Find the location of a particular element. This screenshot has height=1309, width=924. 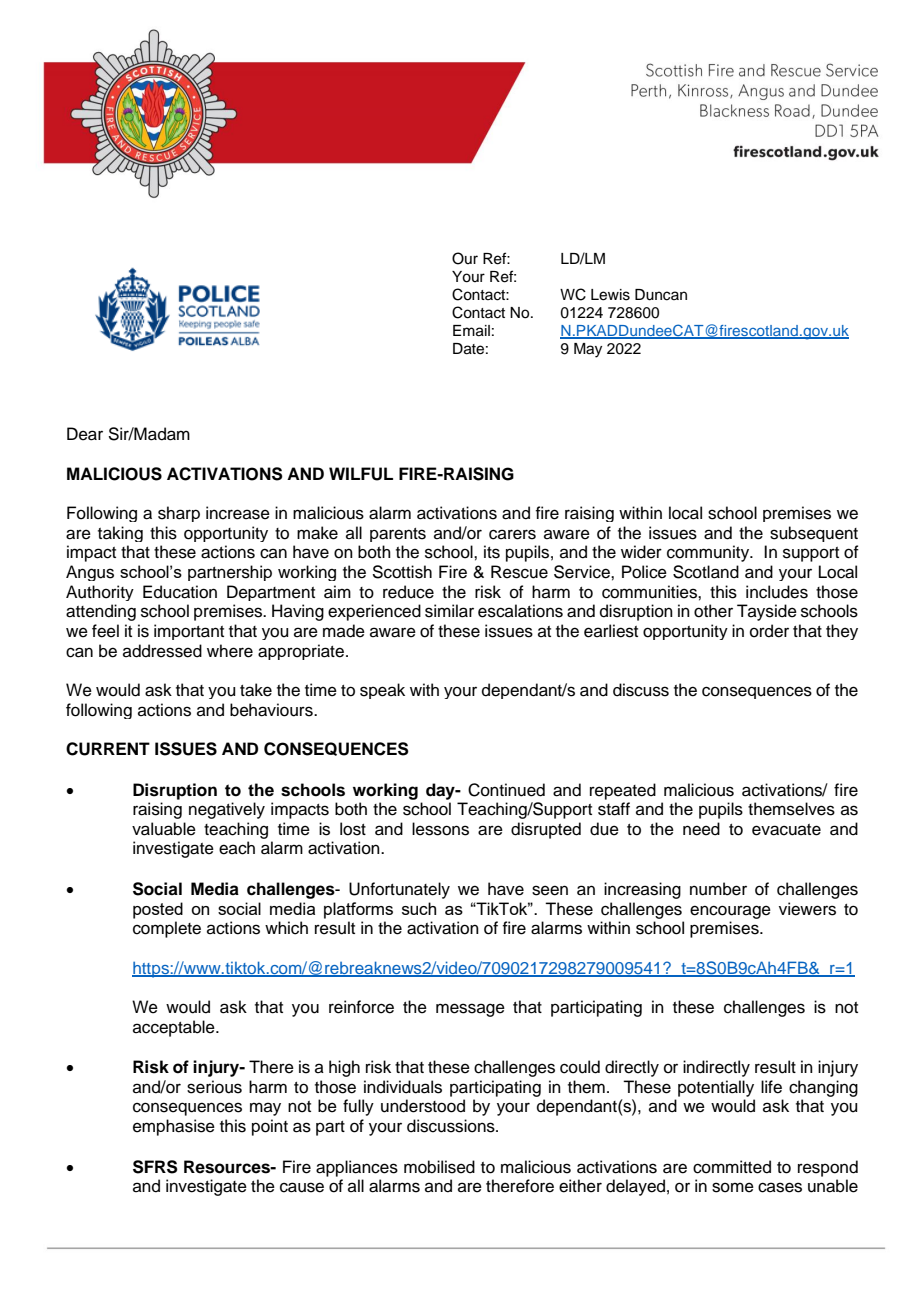

Duncan is located at coordinates (661, 295).
